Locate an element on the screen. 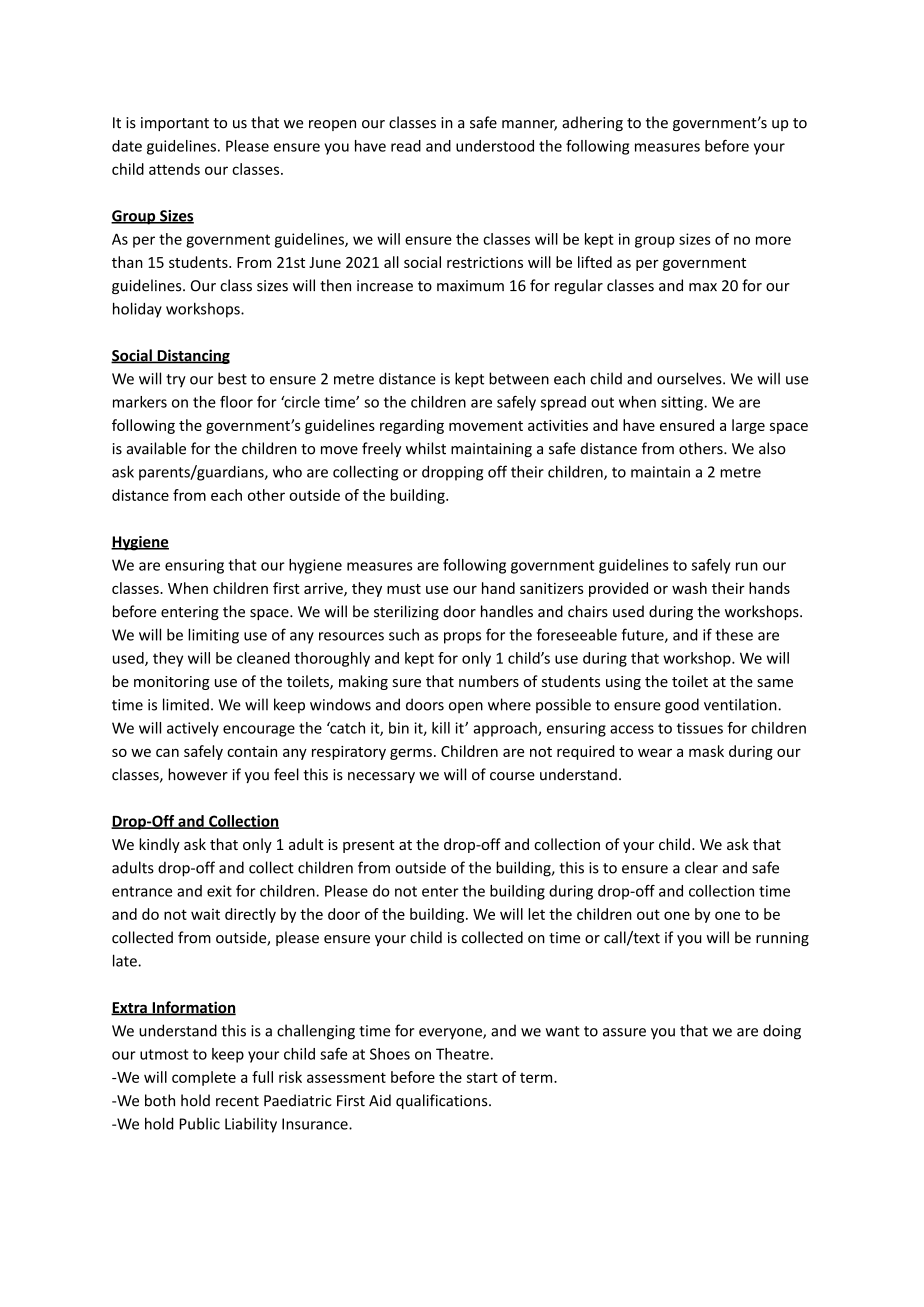 The image size is (924, 1307). adhering is located at coordinates (592, 123).
